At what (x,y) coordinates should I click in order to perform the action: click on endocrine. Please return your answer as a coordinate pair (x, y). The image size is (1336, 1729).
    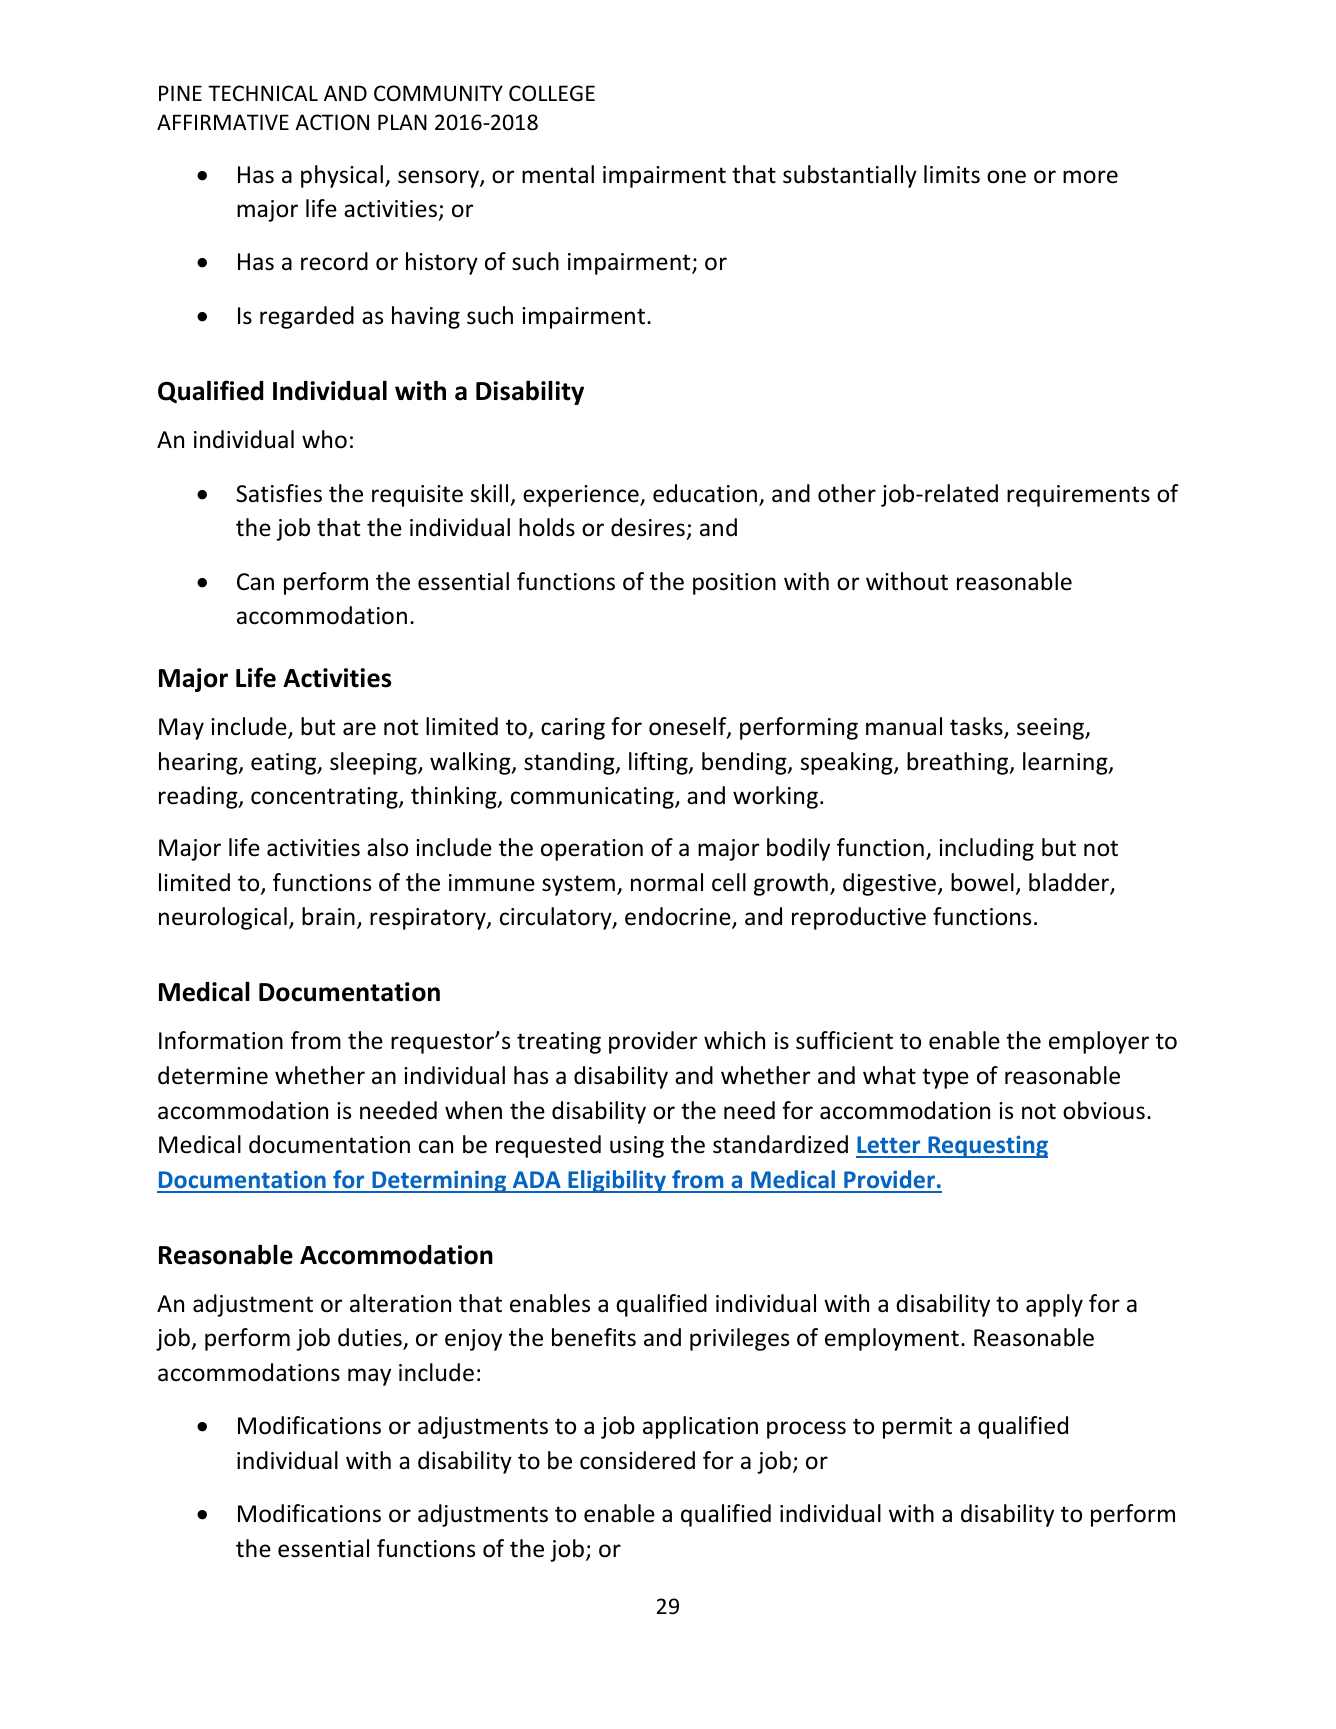
    Looking at the image, I should click on (679, 917).
